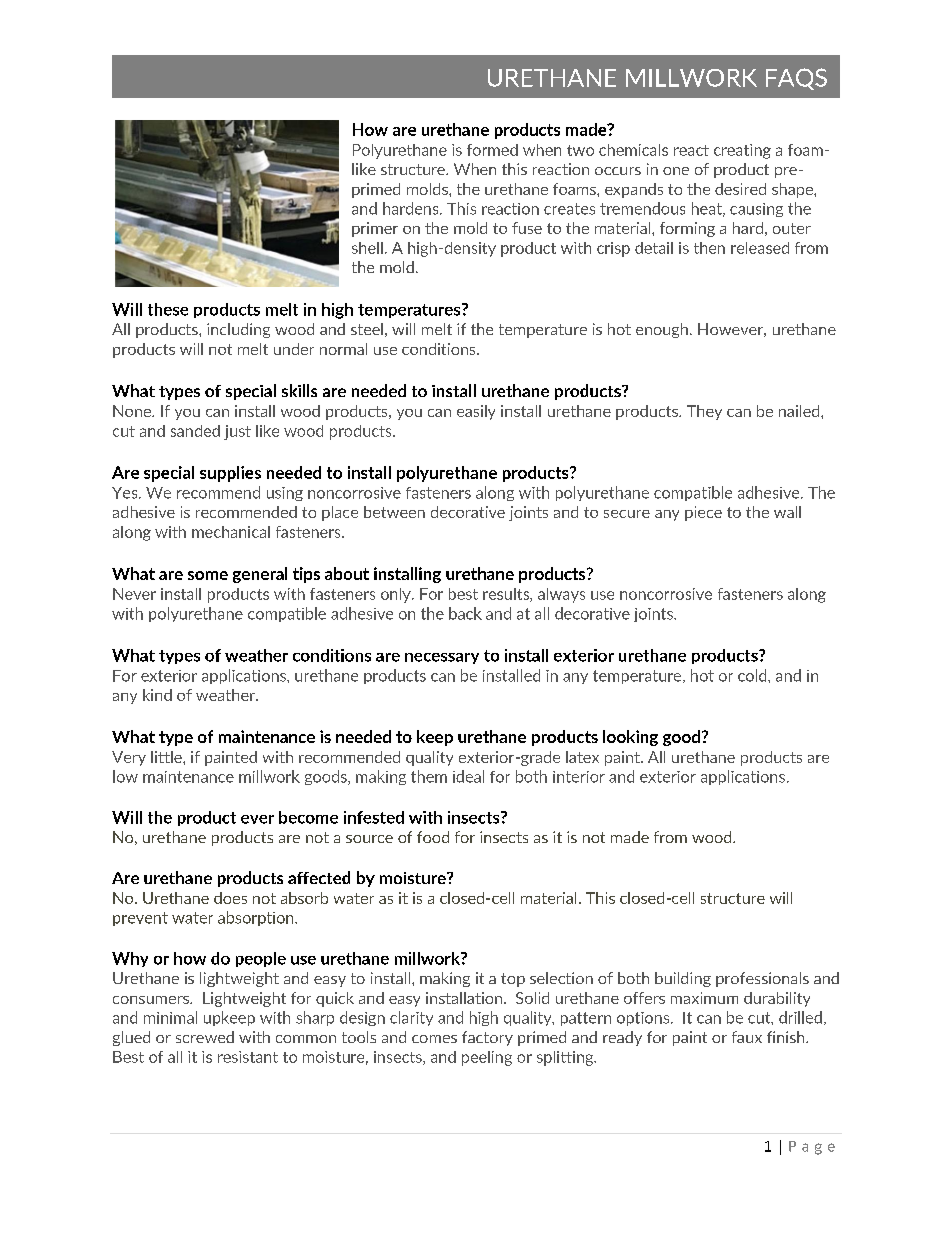 The height and width of the document is (1233, 952). I want to click on formed, so click(492, 150).
